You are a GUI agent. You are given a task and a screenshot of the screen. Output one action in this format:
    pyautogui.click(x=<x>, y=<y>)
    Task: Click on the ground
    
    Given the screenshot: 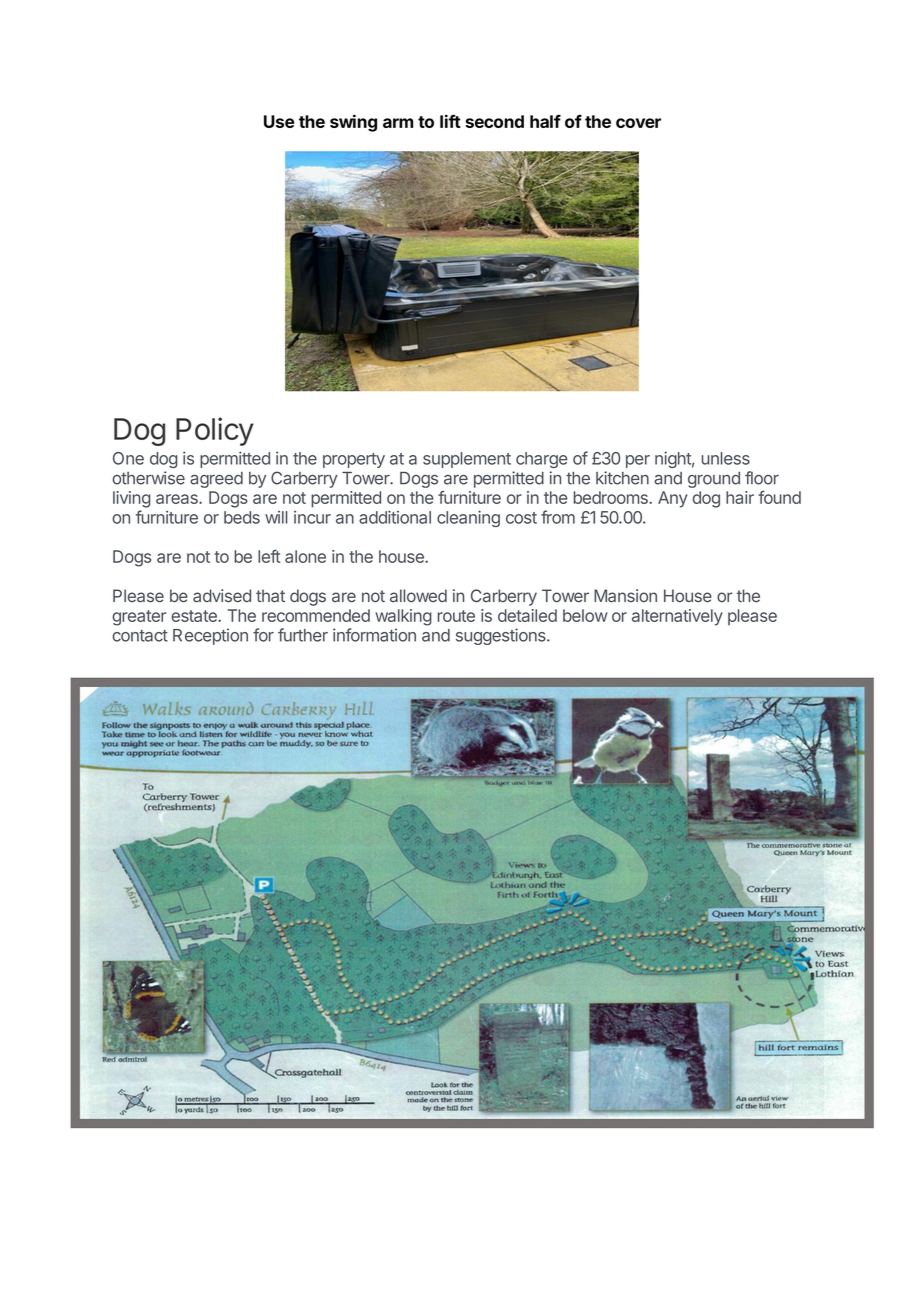 What is the action you would take?
    pyautogui.click(x=714, y=480)
